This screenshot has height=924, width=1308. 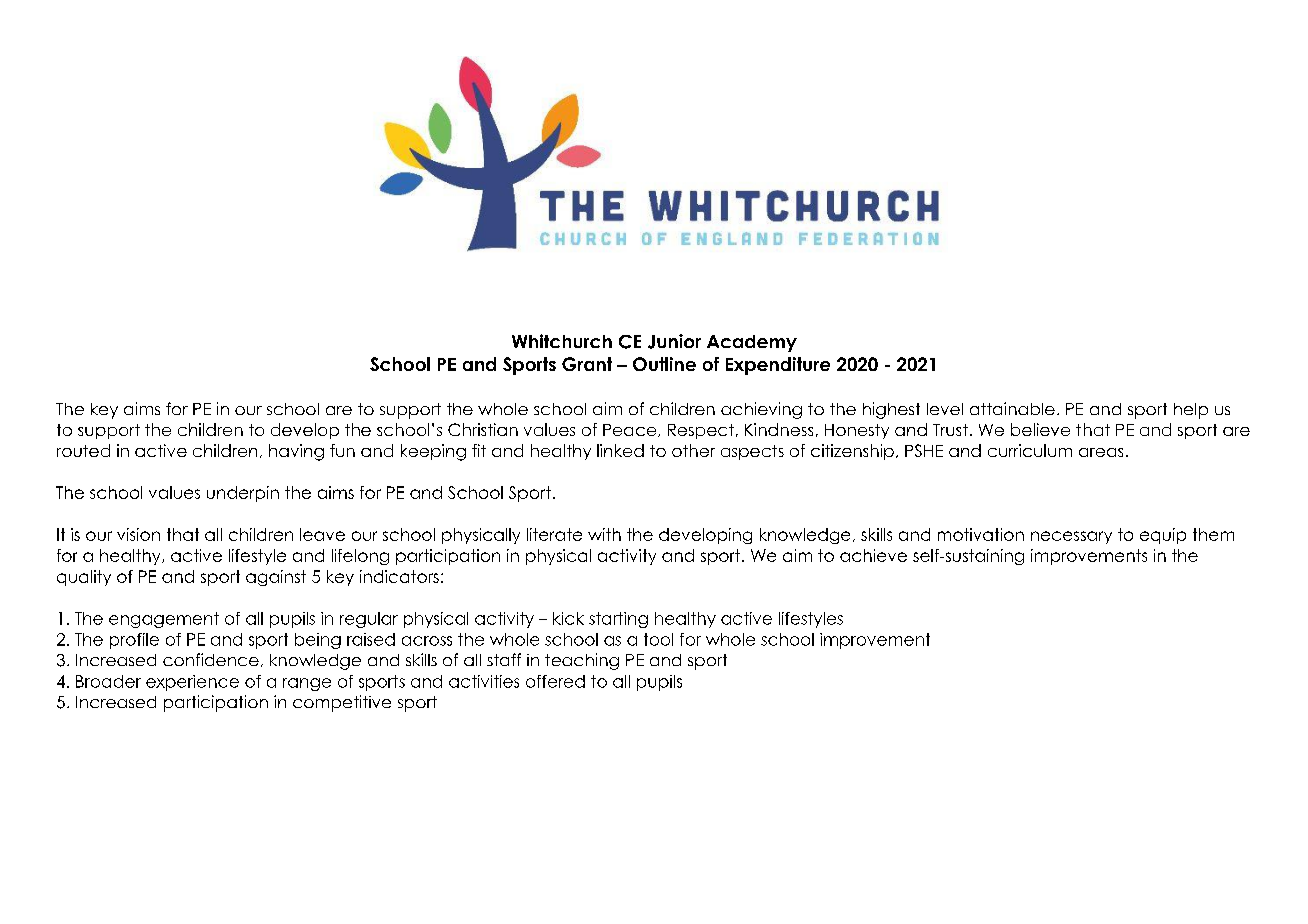 I want to click on Junior, so click(x=674, y=341).
